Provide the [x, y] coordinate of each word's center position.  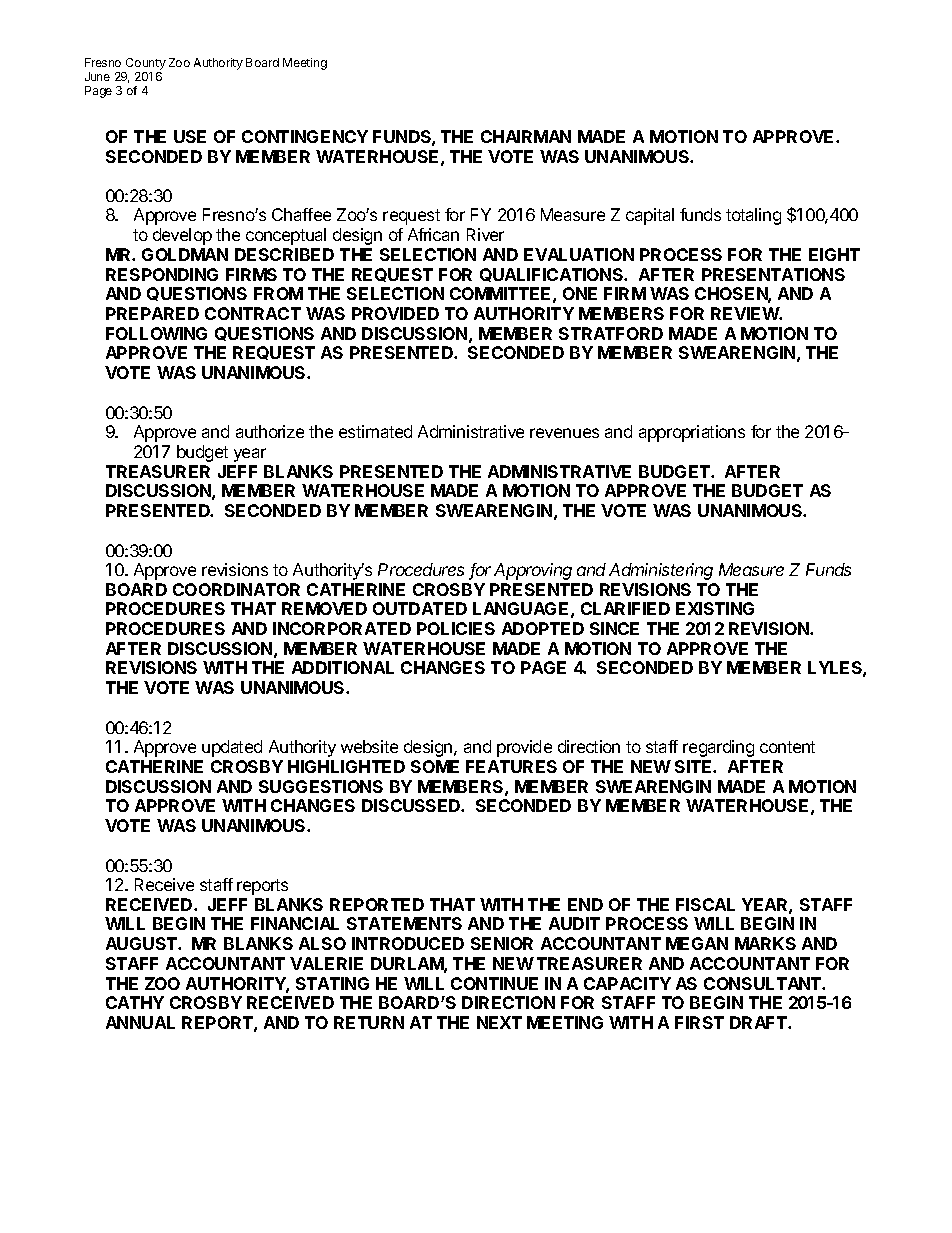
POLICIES [456, 628]
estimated [375, 431]
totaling [753, 216]
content [787, 747]
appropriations [692, 433]
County [146, 64]
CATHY [135, 1002]
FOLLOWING [156, 333]
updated [232, 748]
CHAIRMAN [526, 136]
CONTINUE [494, 983]
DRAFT [759, 1022]
